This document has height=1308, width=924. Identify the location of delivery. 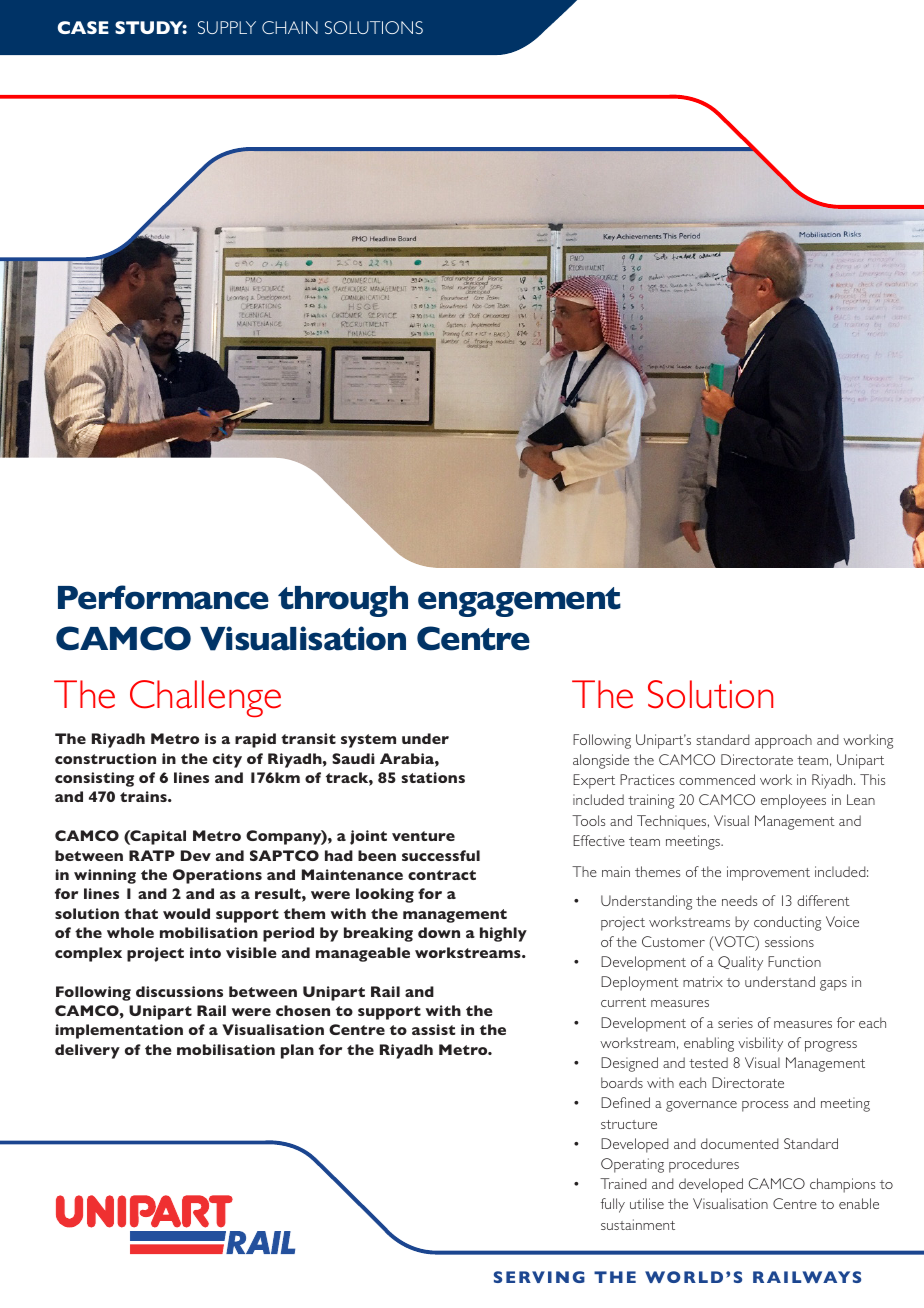
(87, 1051).
